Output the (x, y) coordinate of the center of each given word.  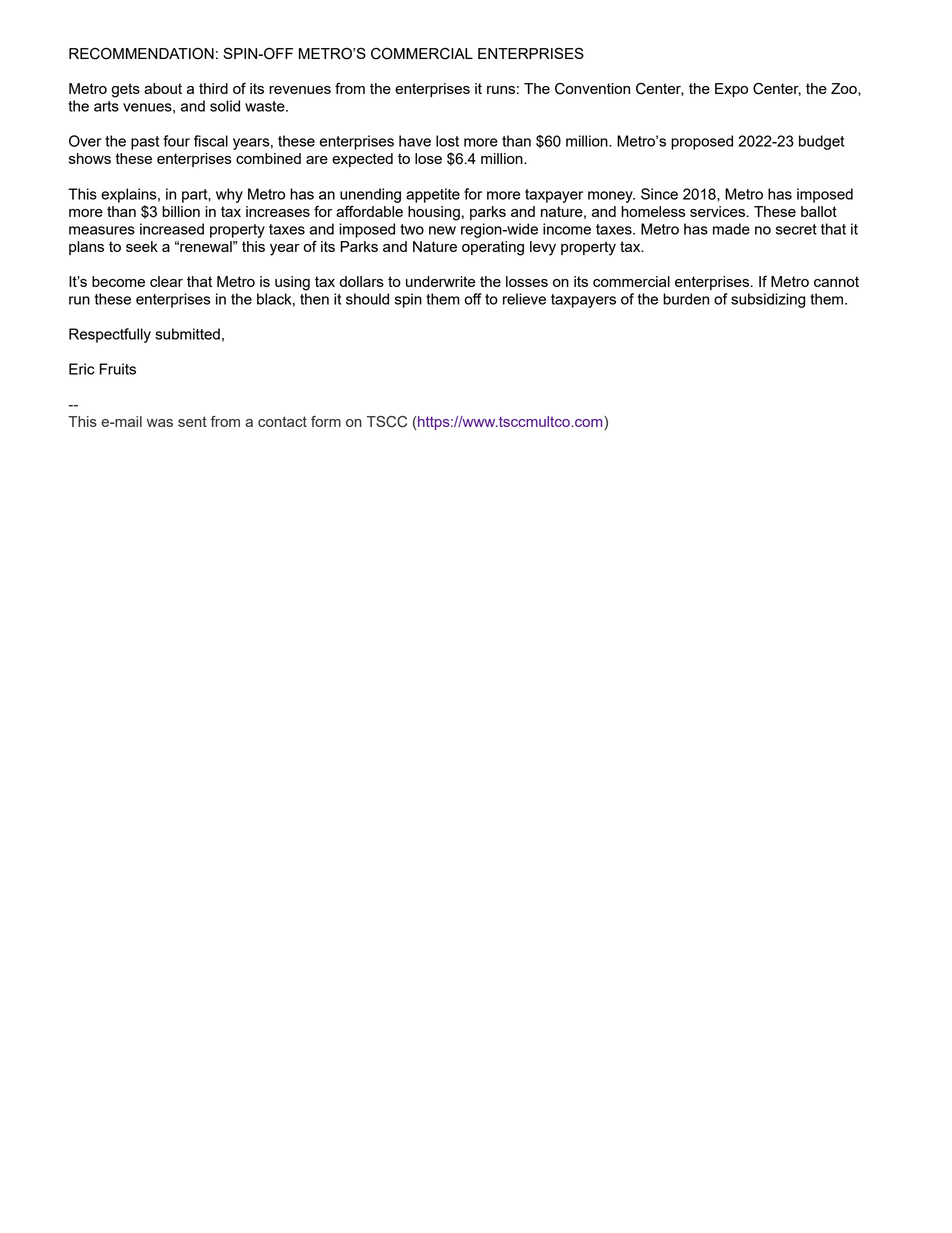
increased (172, 229)
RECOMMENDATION (141, 53)
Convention (592, 89)
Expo (731, 90)
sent (192, 421)
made (731, 229)
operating (493, 248)
